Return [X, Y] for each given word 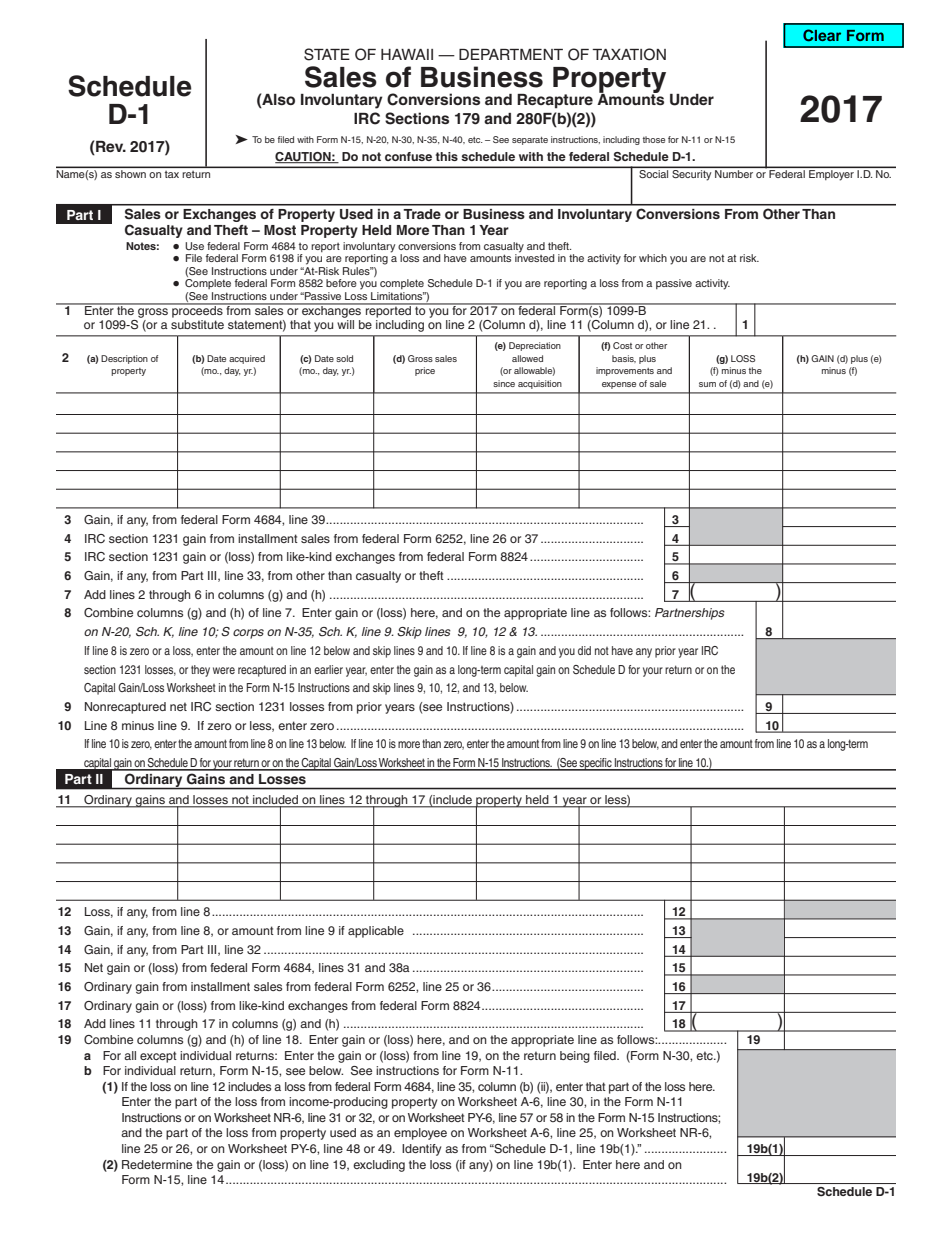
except [158, 1057]
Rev [110, 147]
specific [596, 764]
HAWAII [407, 54]
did [584, 650]
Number [734, 172]
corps [248, 634]
